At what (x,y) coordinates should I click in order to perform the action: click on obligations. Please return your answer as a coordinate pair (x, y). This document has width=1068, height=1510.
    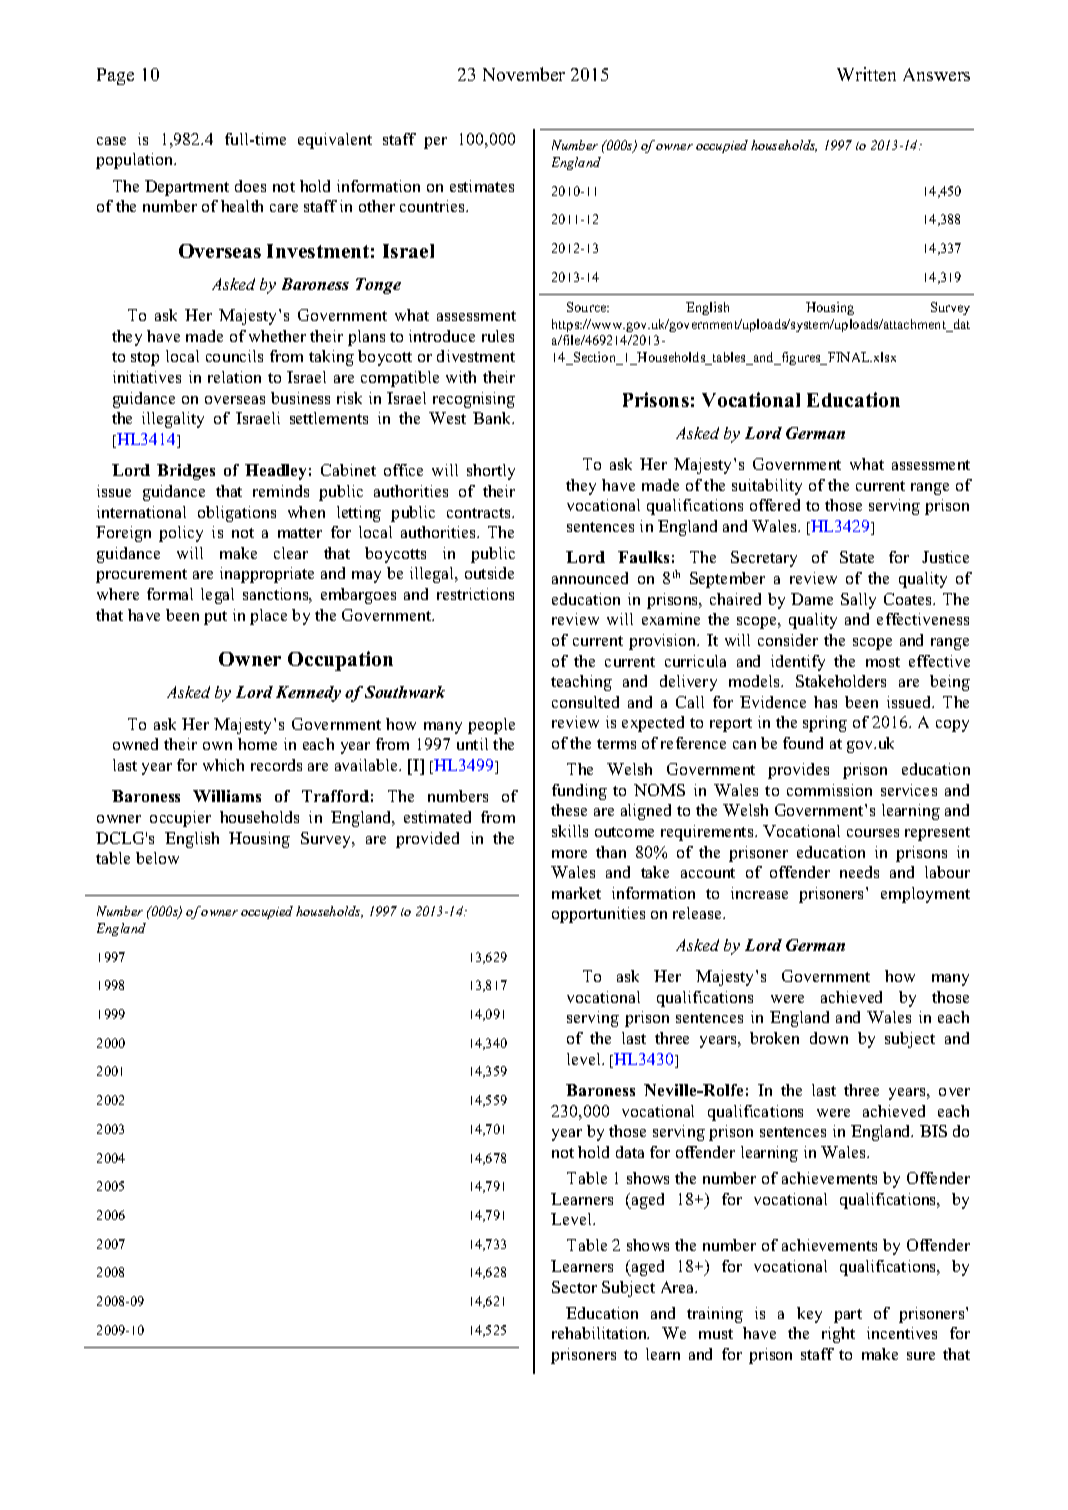
    Looking at the image, I should click on (237, 514).
